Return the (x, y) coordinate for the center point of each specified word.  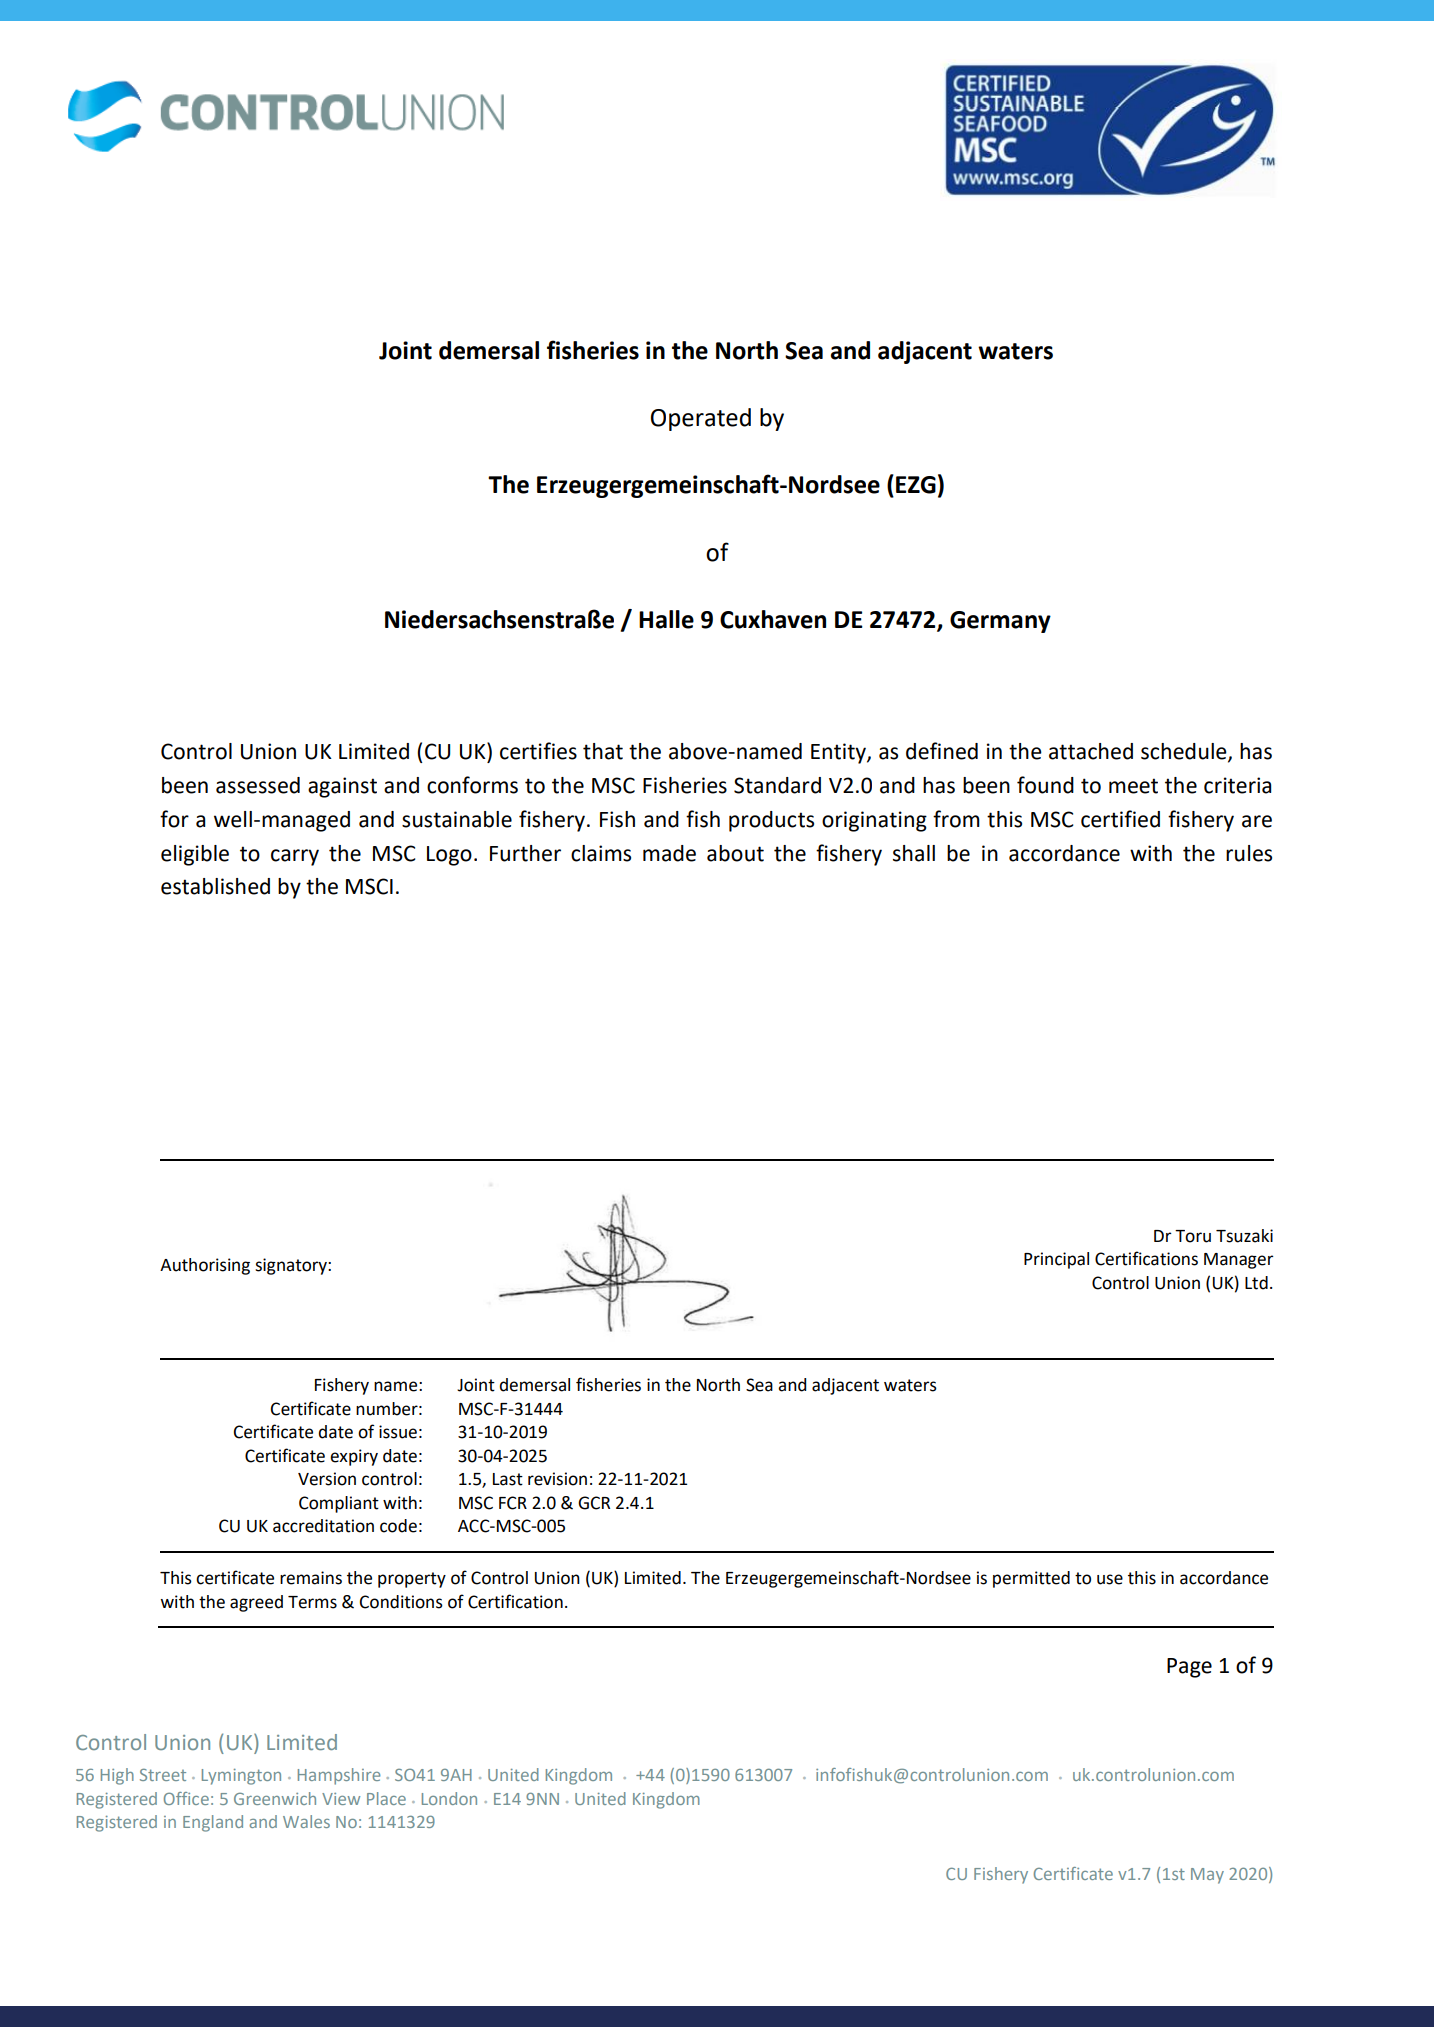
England (213, 1823)
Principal (1056, 1260)
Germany (1000, 622)
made (669, 853)
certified (1120, 819)
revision (557, 1479)
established (215, 886)
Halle (666, 619)
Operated (701, 419)
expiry (354, 1457)
